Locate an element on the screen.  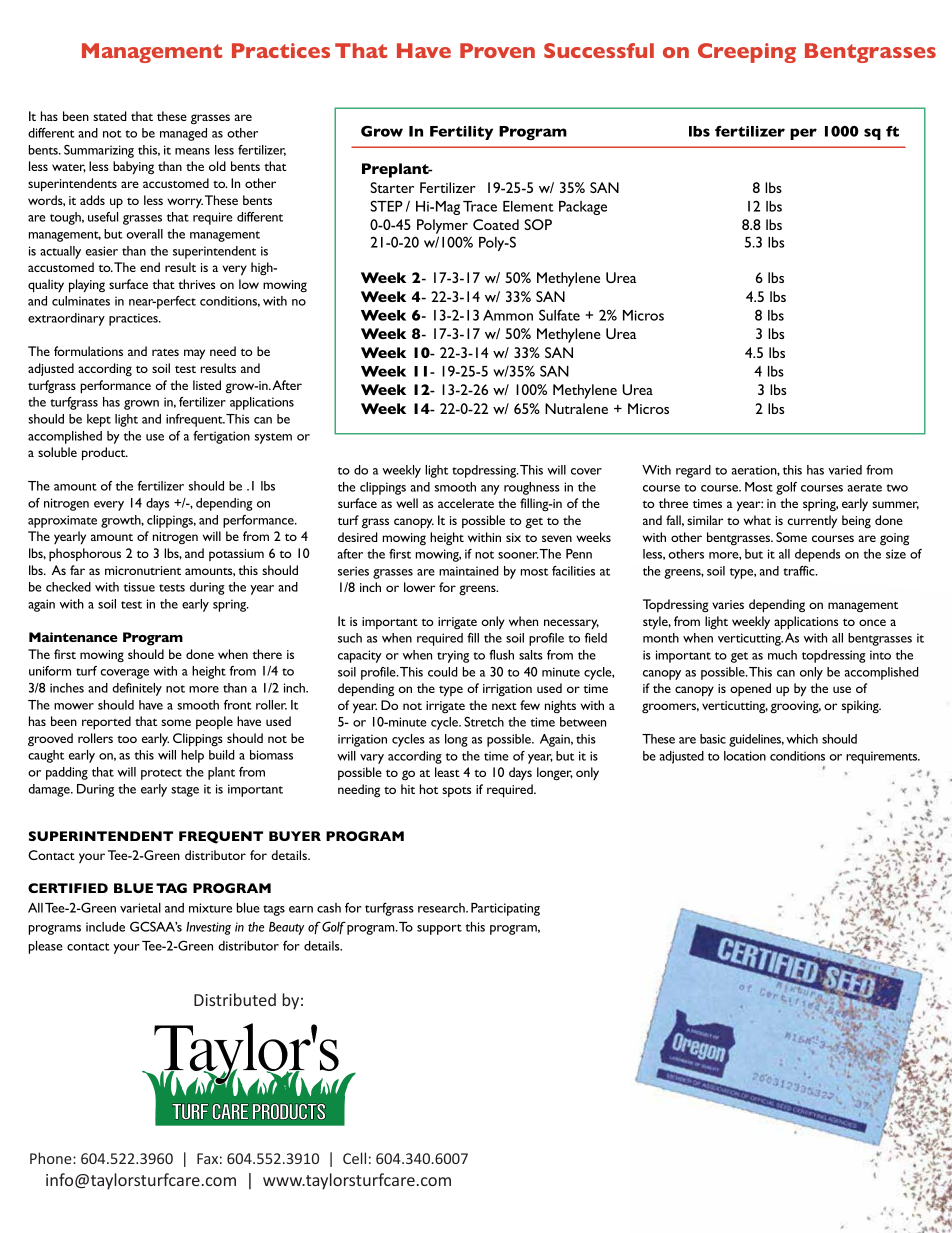
any is located at coordinates (490, 490).
